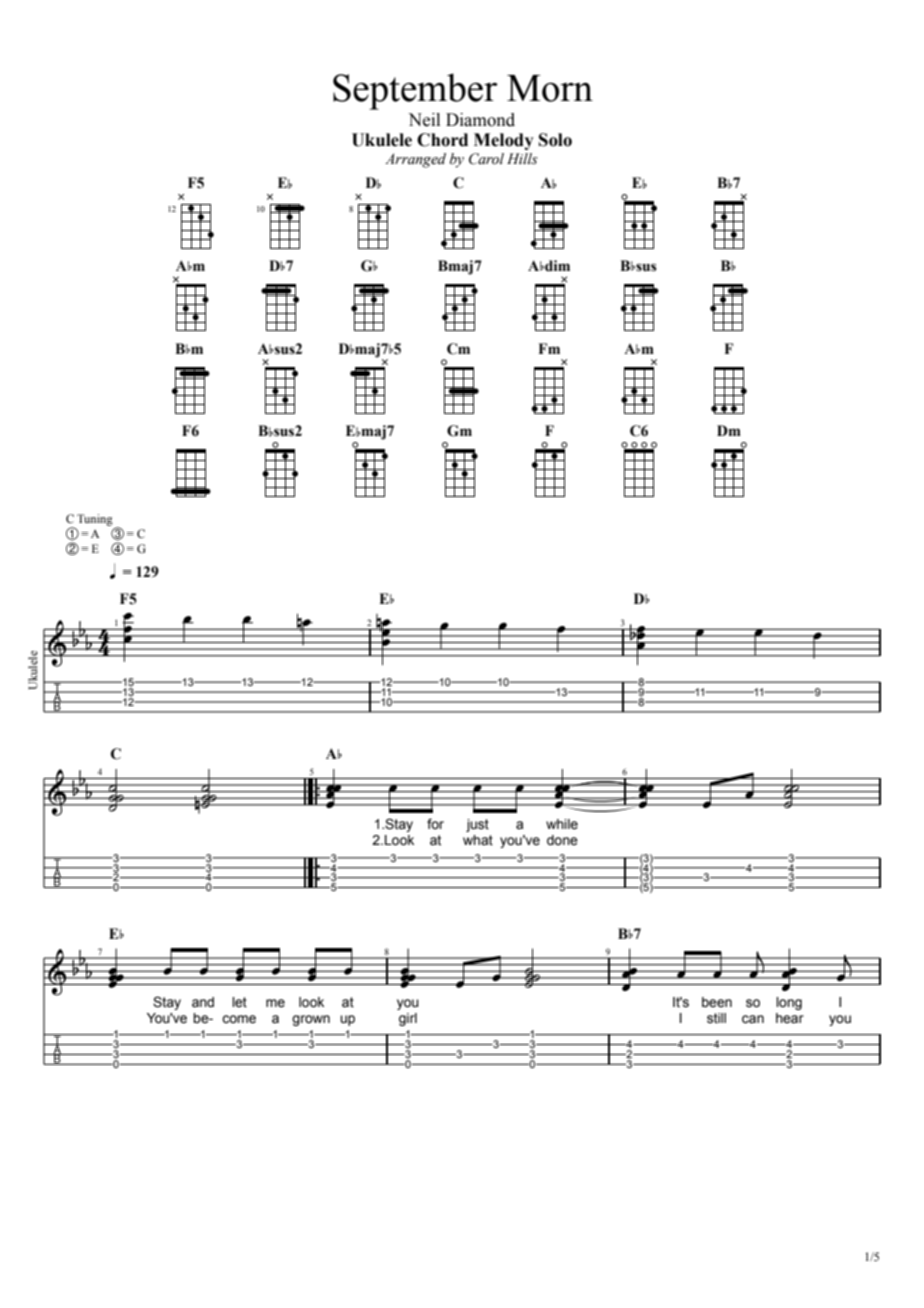 This page has width=924, height=1308. Describe the element at coordinates (95, 520) in the page. I see `Tuning` at that location.
